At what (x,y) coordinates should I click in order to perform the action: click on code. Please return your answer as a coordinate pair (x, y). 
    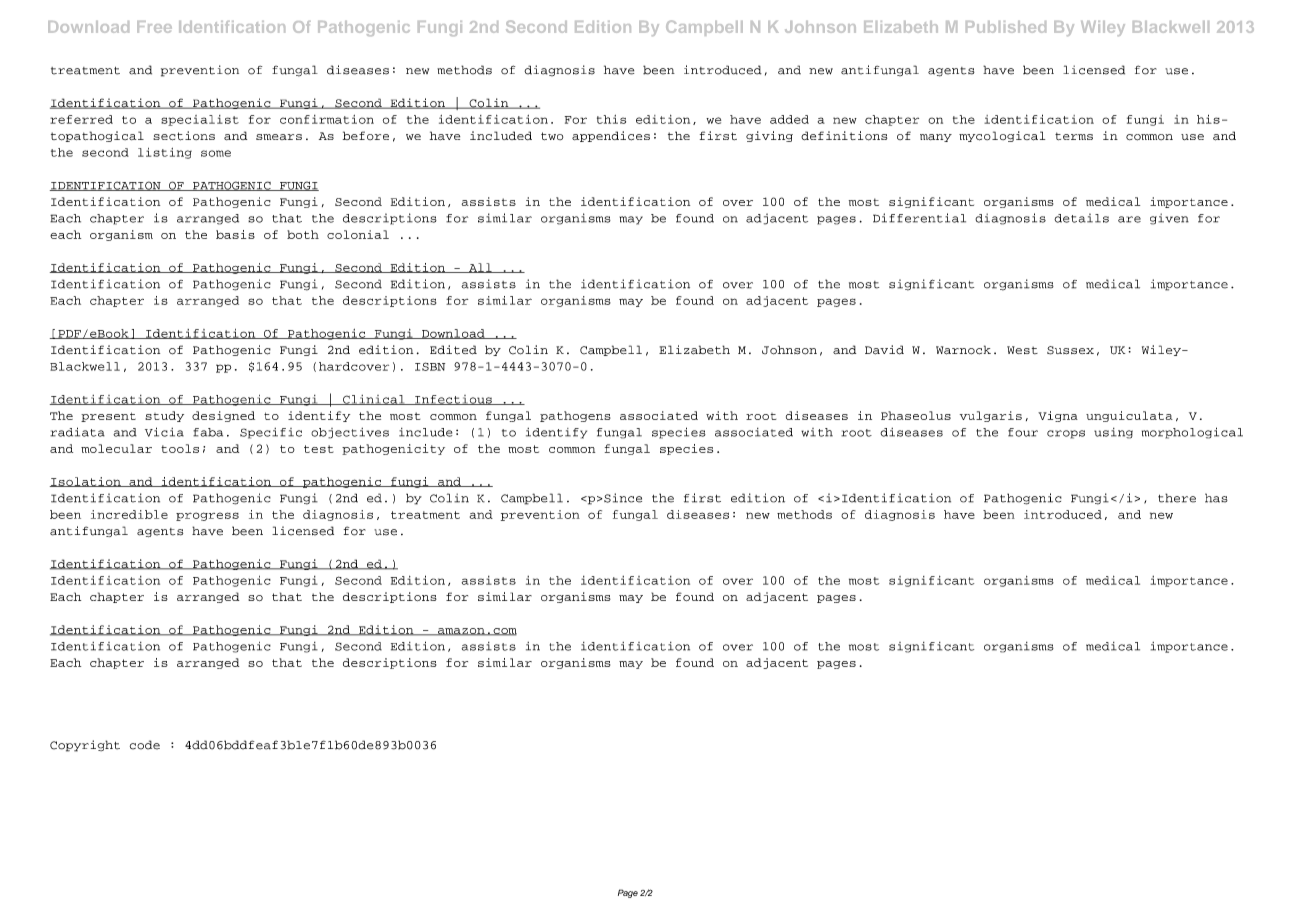
    Looking at the image, I should click on (145, 745).
